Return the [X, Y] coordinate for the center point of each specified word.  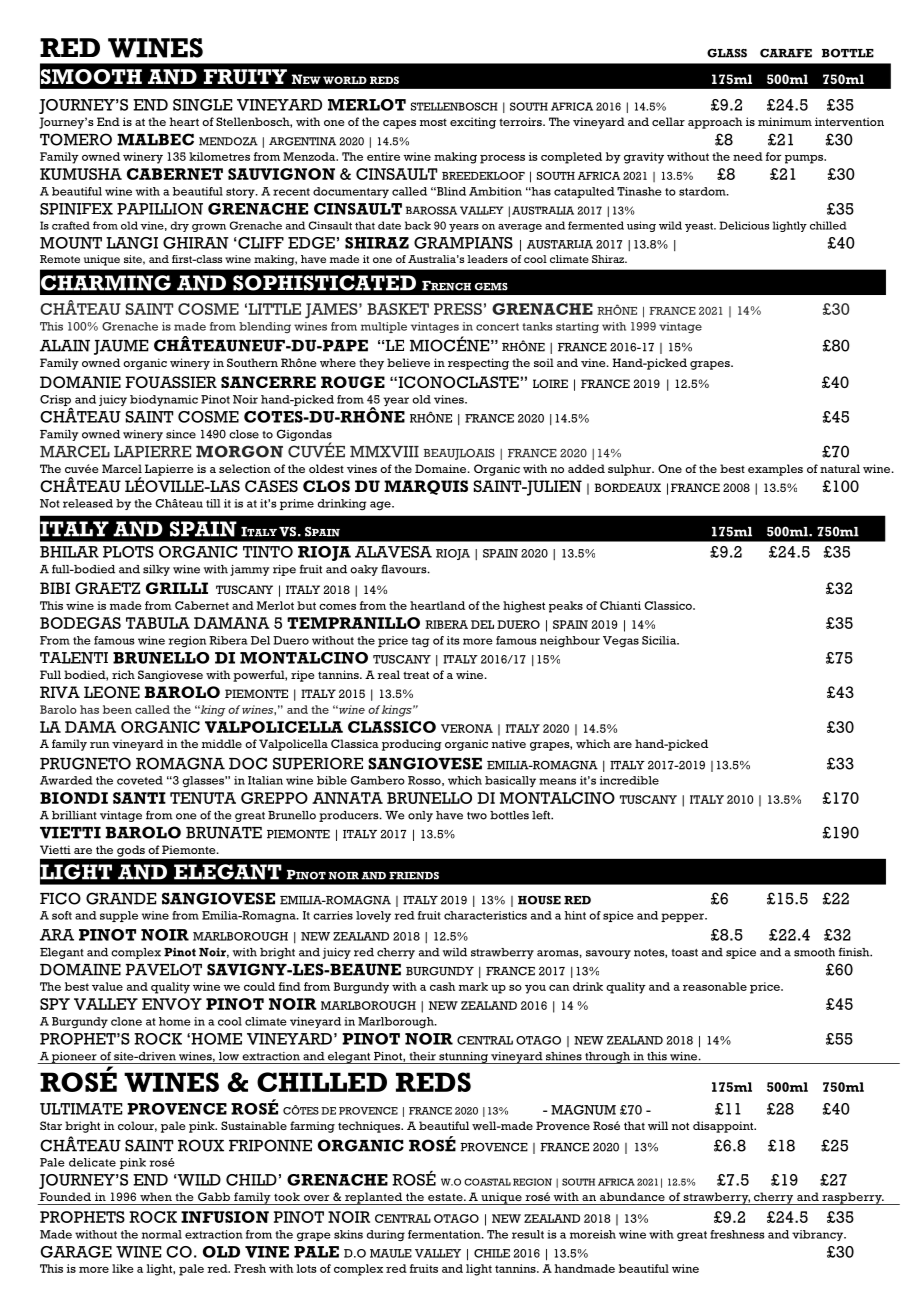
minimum [785, 121]
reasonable [715, 986]
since [181, 434]
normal [162, 1234]
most [433, 122]
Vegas [621, 642]
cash [442, 986]
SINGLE [202, 105]
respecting [478, 364]
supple [119, 916]
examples [775, 470]
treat [416, 675]
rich [123, 674]
